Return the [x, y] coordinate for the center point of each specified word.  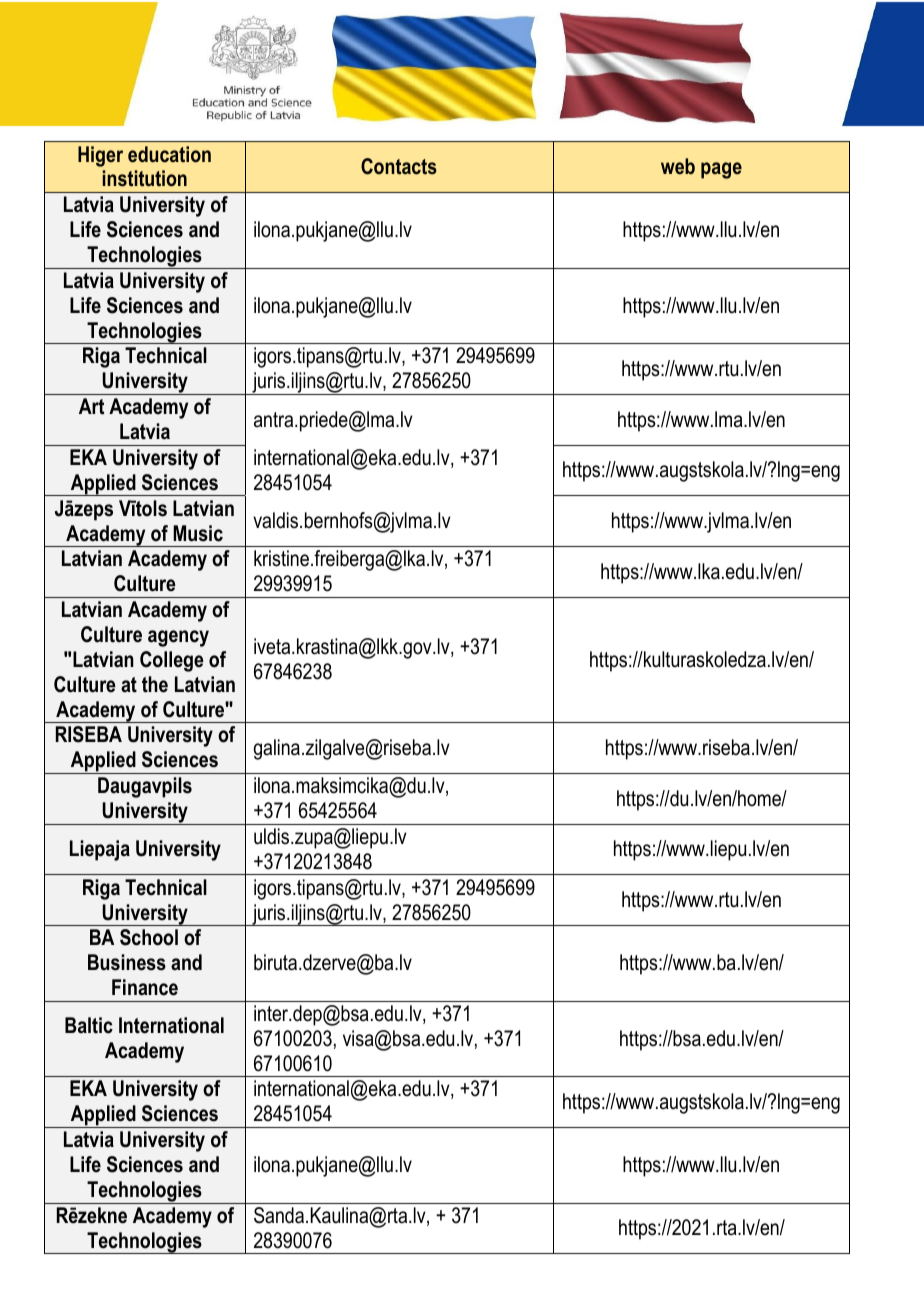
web [678, 166]
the [155, 684]
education [169, 154]
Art [91, 406]
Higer [100, 156]
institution [145, 178]
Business [127, 962]
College [172, 661]
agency [178, 638]
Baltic [89, 1025]
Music [198, 533]
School [149, 937]
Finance [145, 987]
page [721, 170]
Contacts [399, 166]
